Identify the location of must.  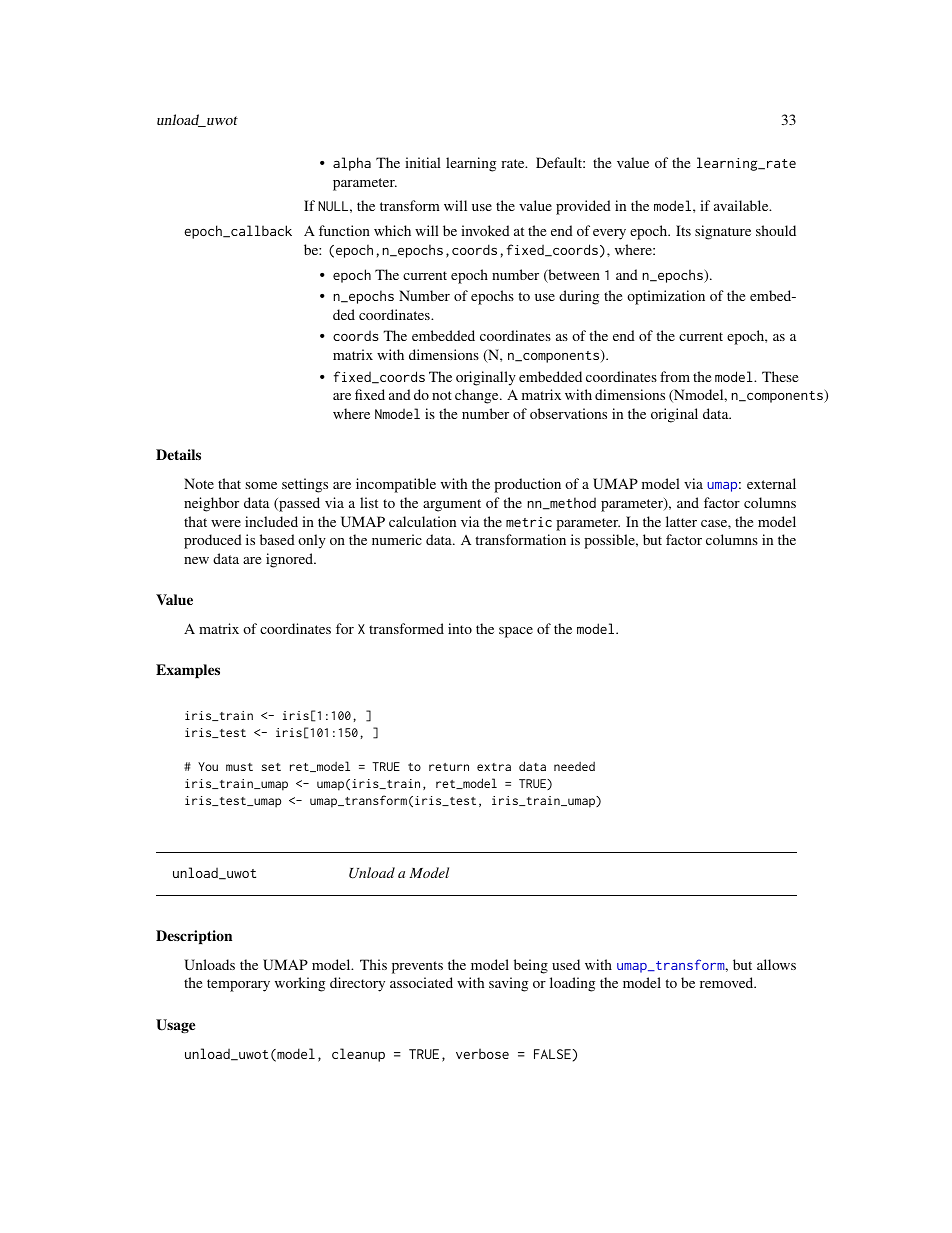
(239, 767).
